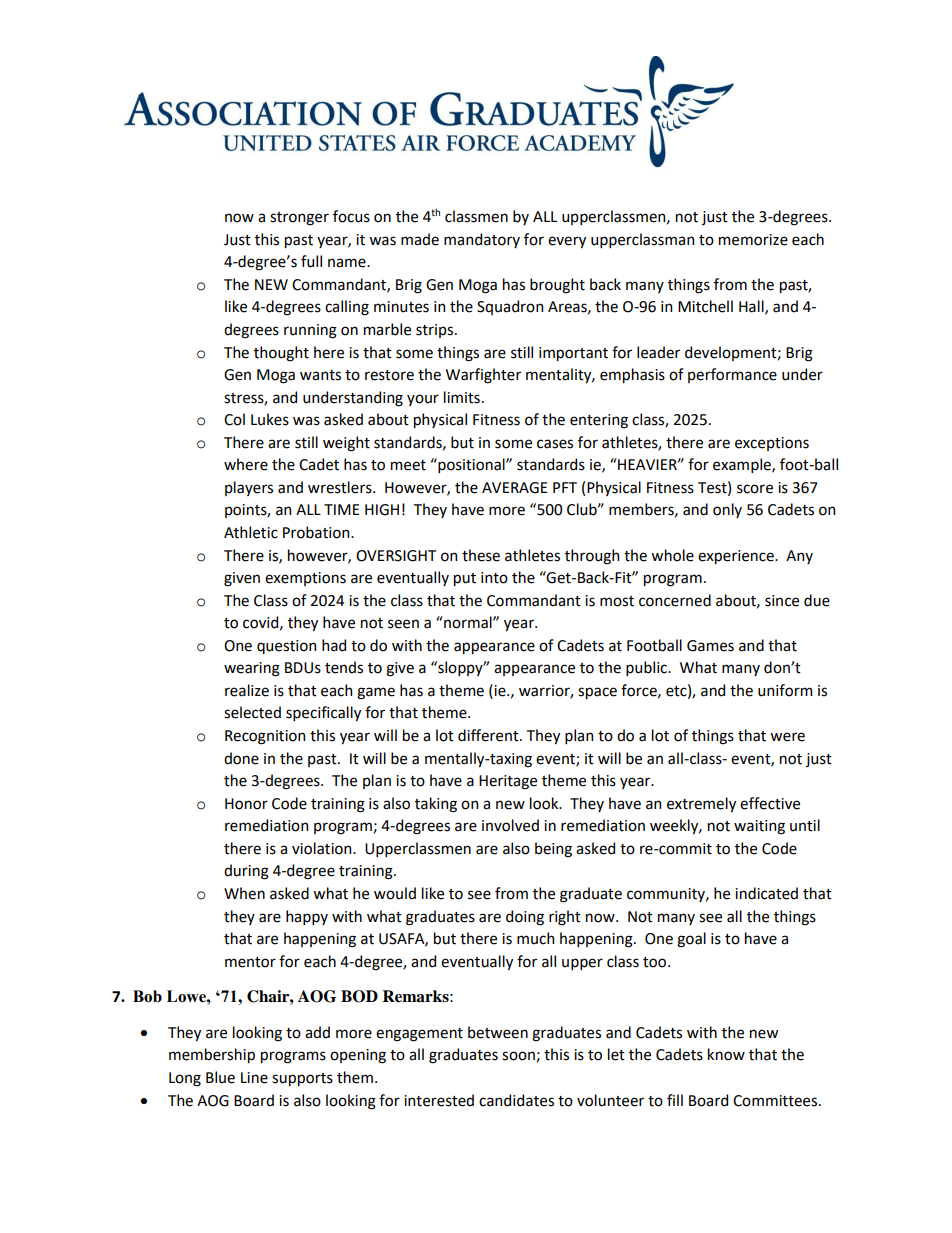 The height and width of the page is (1233, 952). Describe the element at coordinates (252, 669) in the page. I see `wearing` at that location.
